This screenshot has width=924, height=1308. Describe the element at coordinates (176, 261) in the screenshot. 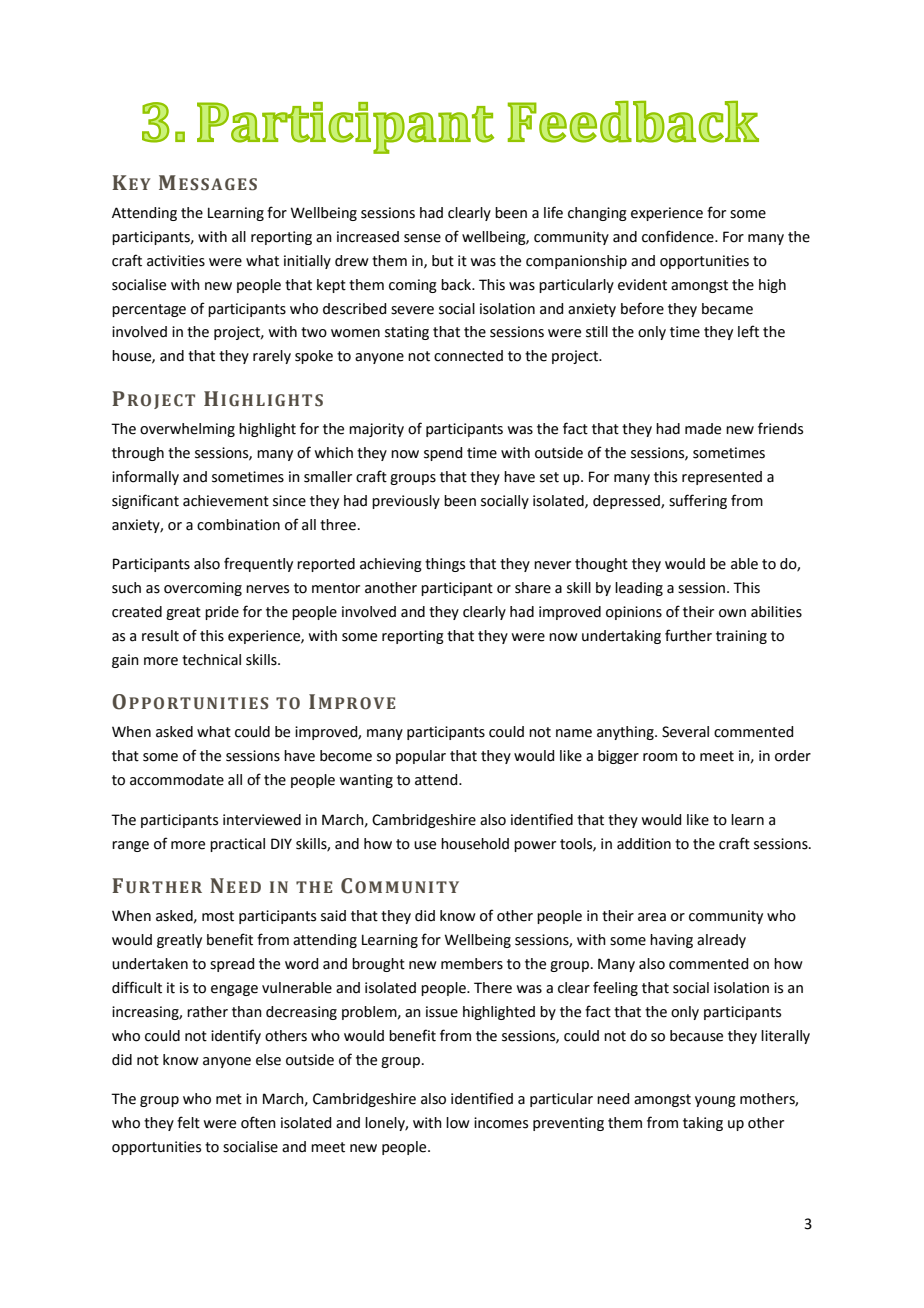

I see `activities` at that location.
